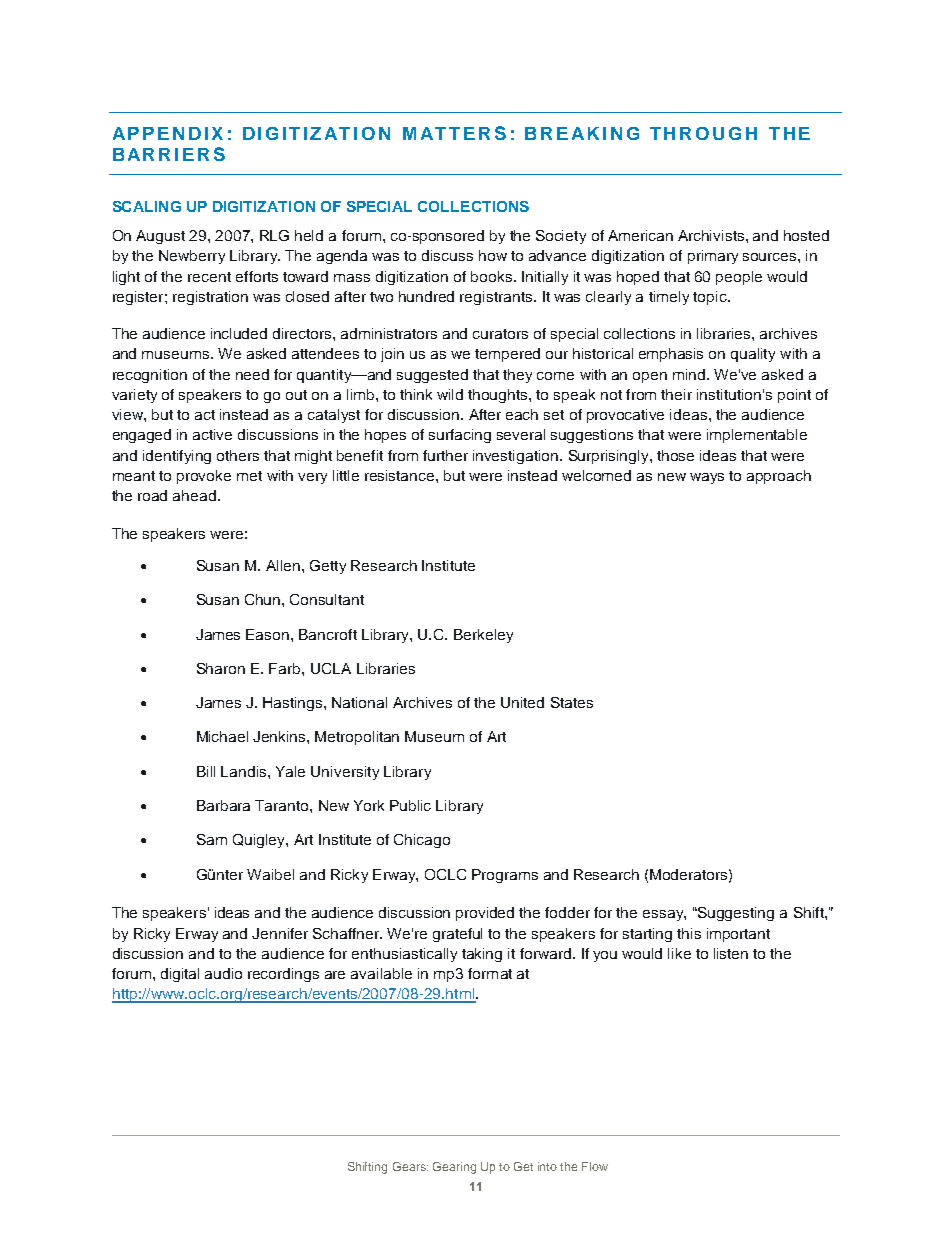 The width and height of the document is (952, 1233). Describe the element at coordinates (410, 1166) in the document. I see `Gears` at that location.
